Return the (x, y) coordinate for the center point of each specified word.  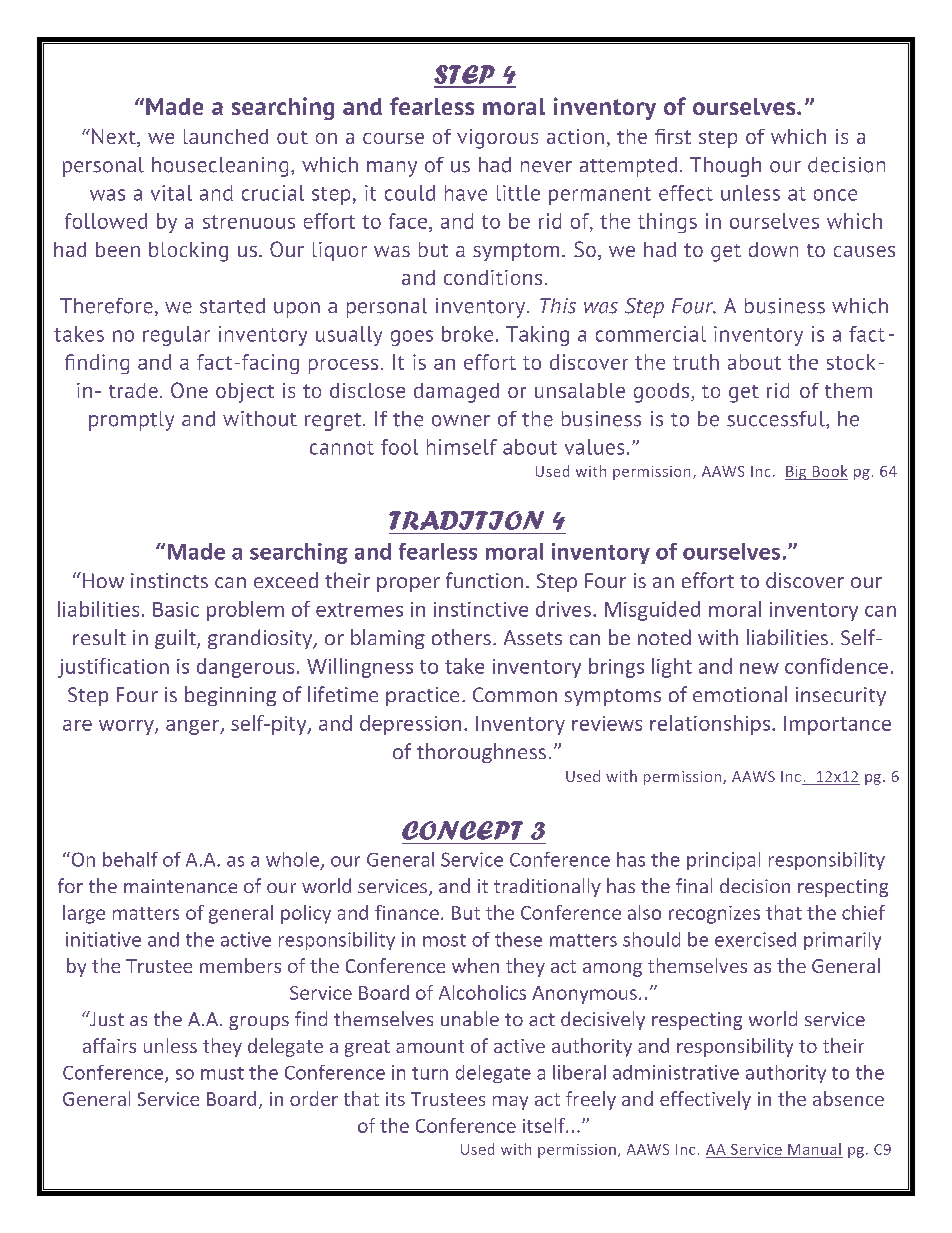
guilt (176, 639)
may (510, 1103)
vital (171, 193)
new (759, 668)
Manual (814, 1149)
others (461, 637)
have (466, 193)
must (222, 1073)
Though (725, 167)
